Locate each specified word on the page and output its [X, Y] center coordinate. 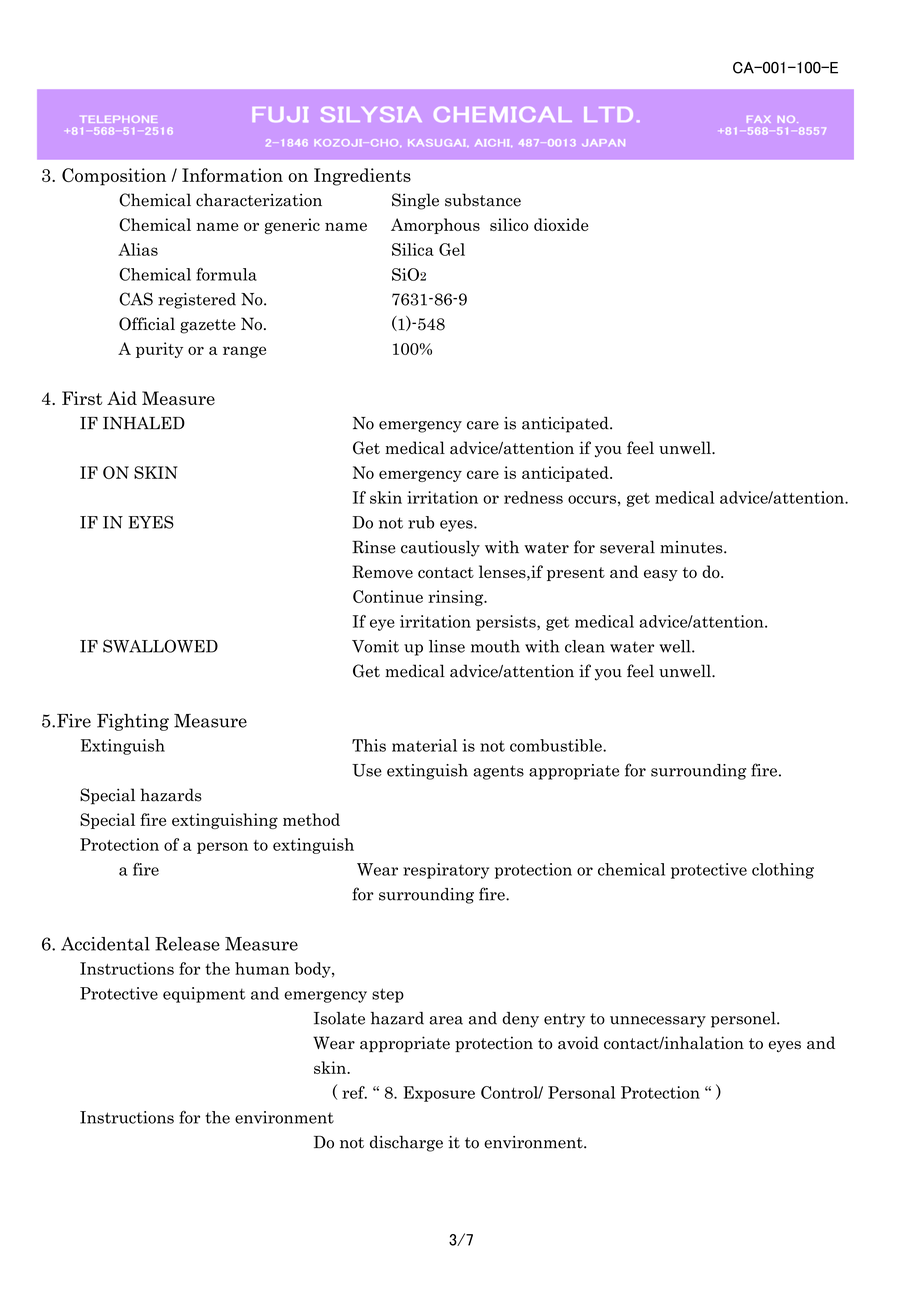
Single [415, 201]
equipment [204, 995]
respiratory [446, 871]
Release [187, 944]
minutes [692, 547]
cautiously [440, 548]
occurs [592, 499]
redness [533, 497]
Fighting [133, 722]
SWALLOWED [160, 646]
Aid [122, 398]
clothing [783, 871]
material [424, 745]
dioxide [561, 224]
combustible [557, 745]
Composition [114, 177]
